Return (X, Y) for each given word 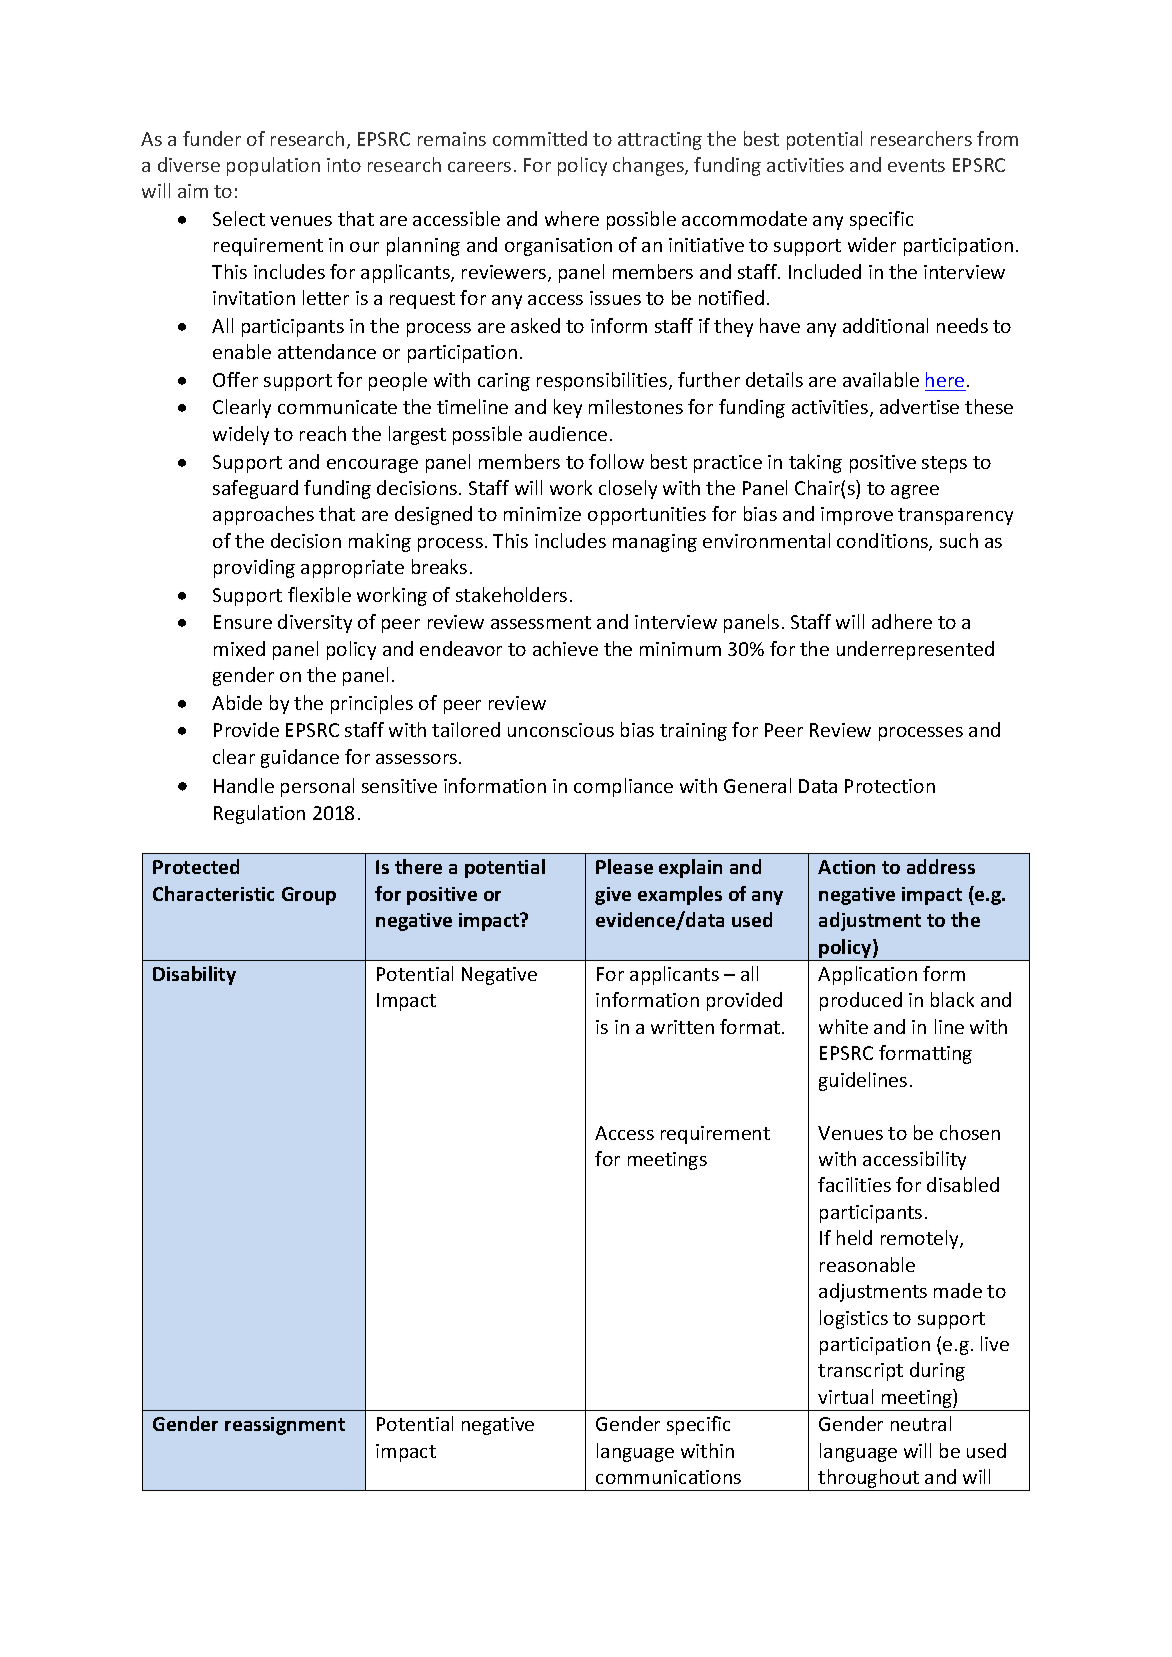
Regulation (259, 814)
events (916, 165)
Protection (890, 786)
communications (668, 1477)
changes (649, 166)
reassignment (285, 1426)
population (273, 166)
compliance (623, 787)
